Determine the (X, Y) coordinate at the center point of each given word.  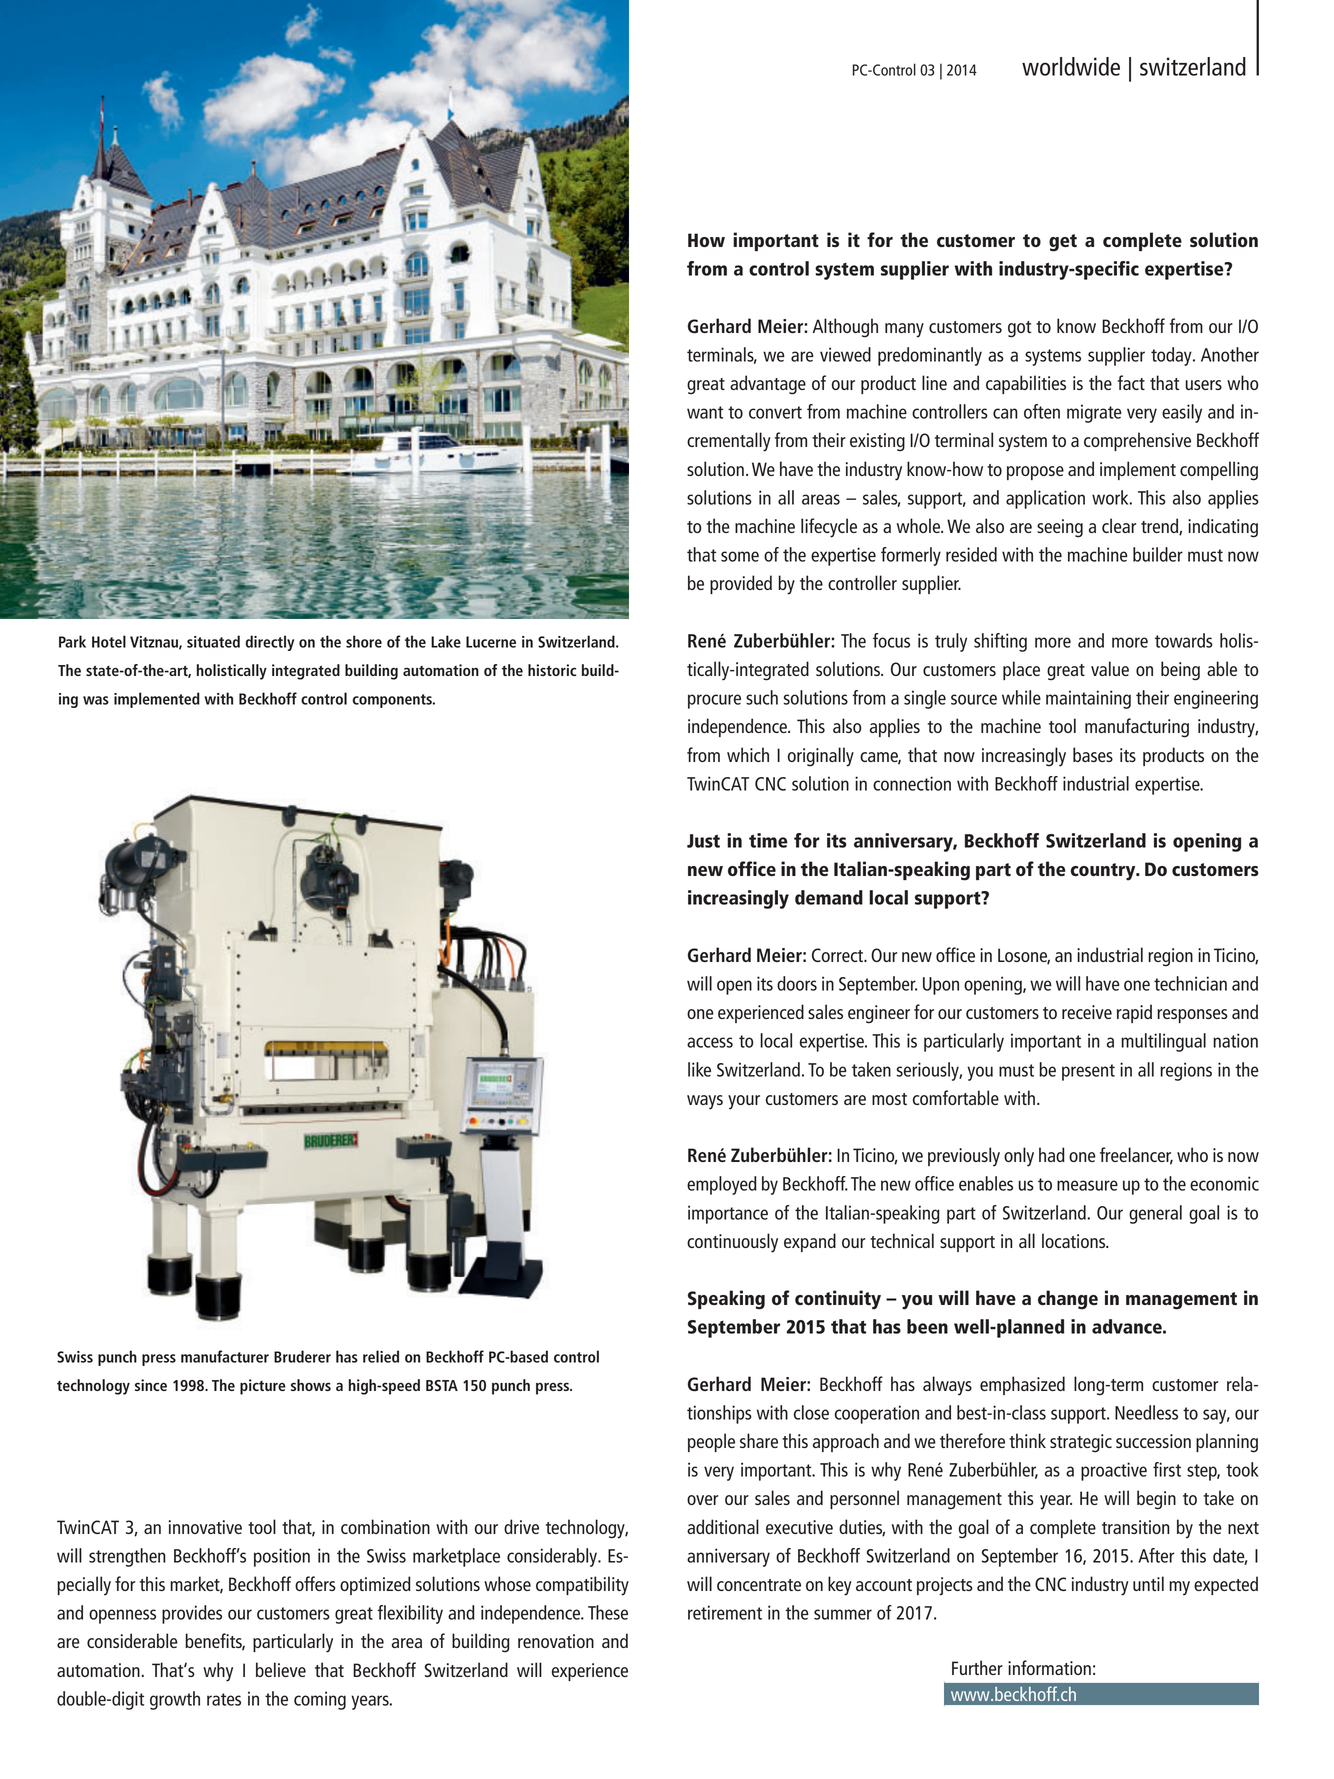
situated (213, 641)
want (705, 412)
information (1049, 1667)
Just (703, 841)
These (608, 1612)
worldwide (1071, 66)
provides (192, 1614)
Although (845, 328)
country (1104, 872)
